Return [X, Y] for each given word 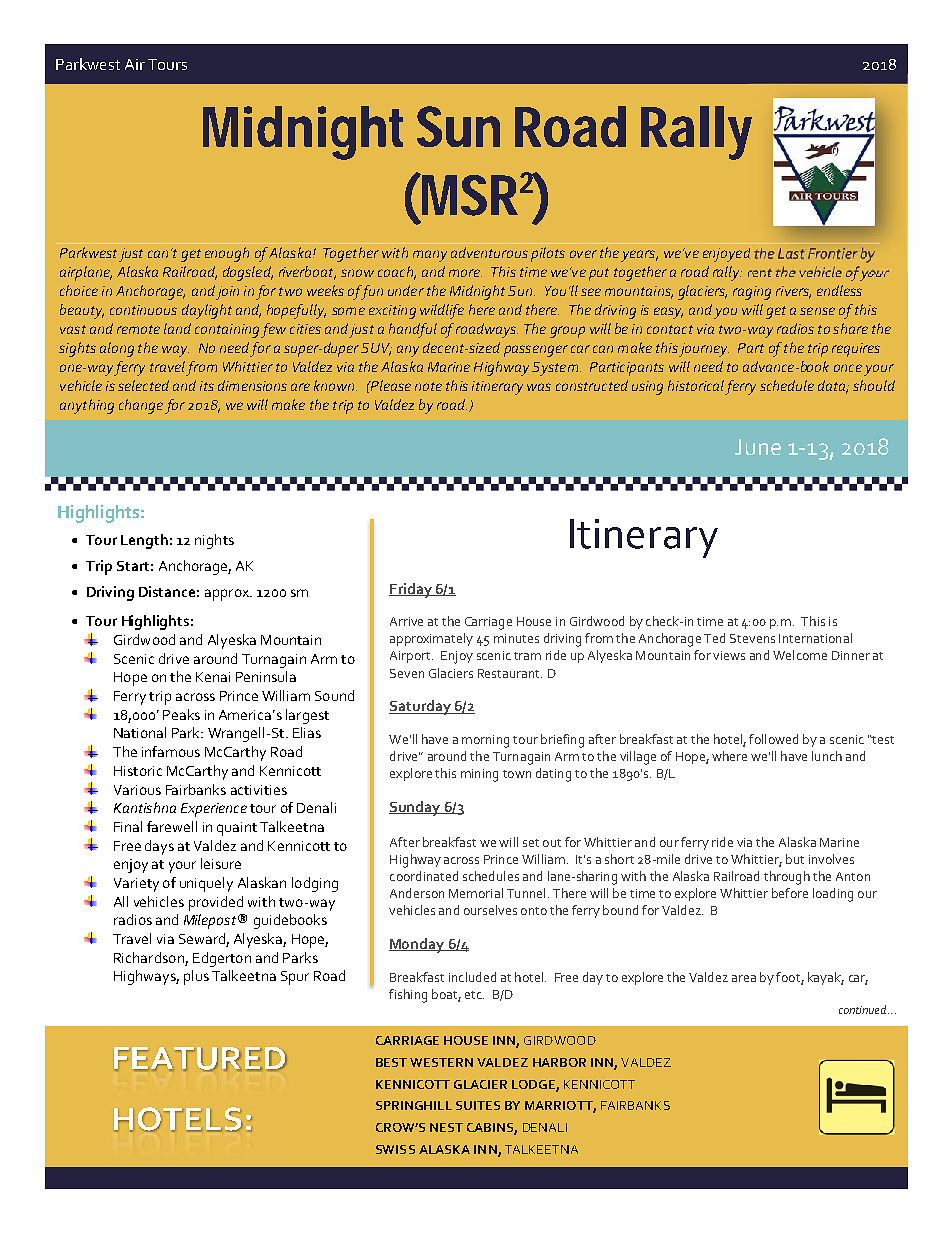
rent [760, 273]
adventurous [489, 252]
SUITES [478, 1105]
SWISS [395, 1149]
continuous [143, 310]
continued [864, 1009]
